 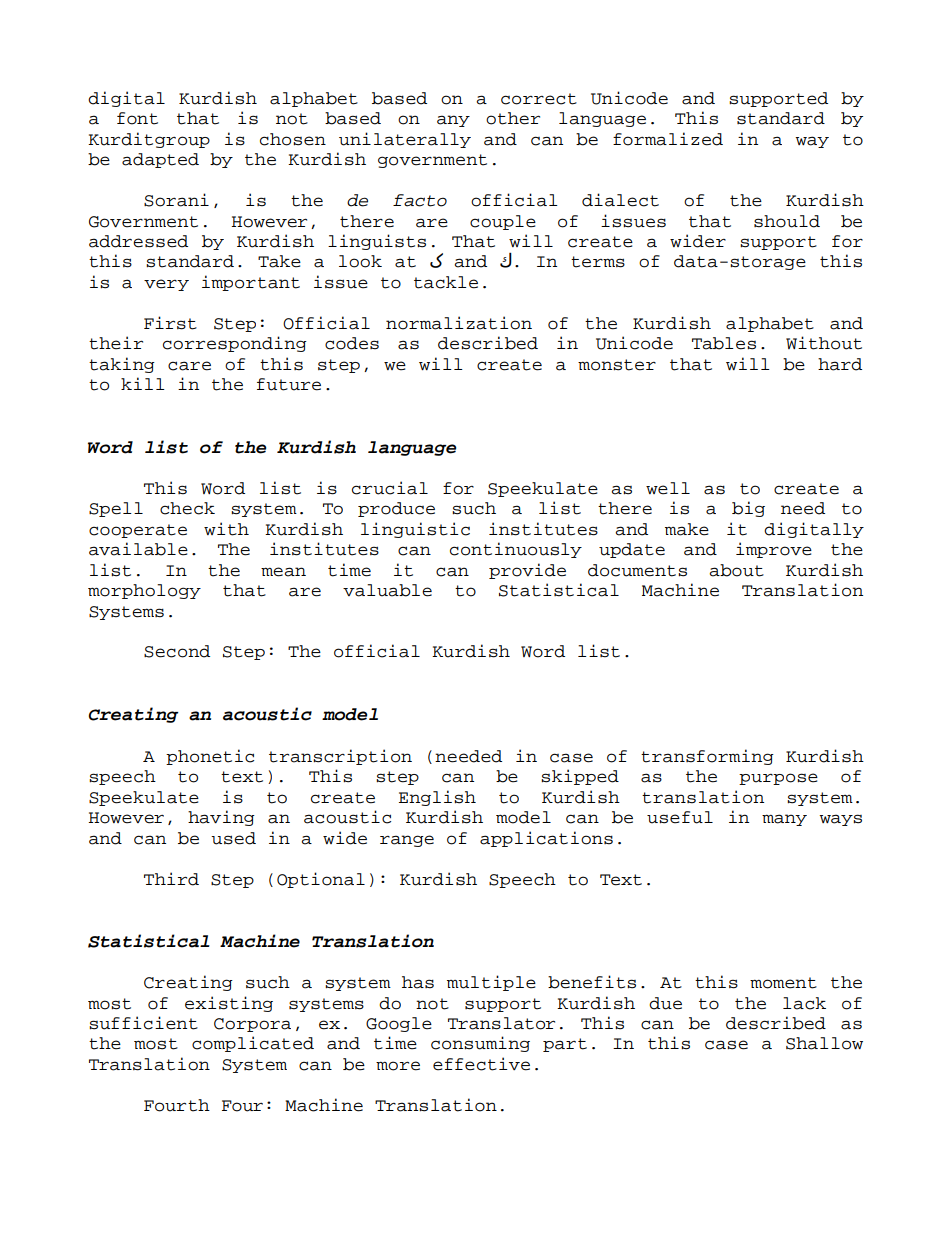 What do you see at coordinates (253, 1044) in the screenshot?
I see `complicated` at bounding box center [253, 1044].
